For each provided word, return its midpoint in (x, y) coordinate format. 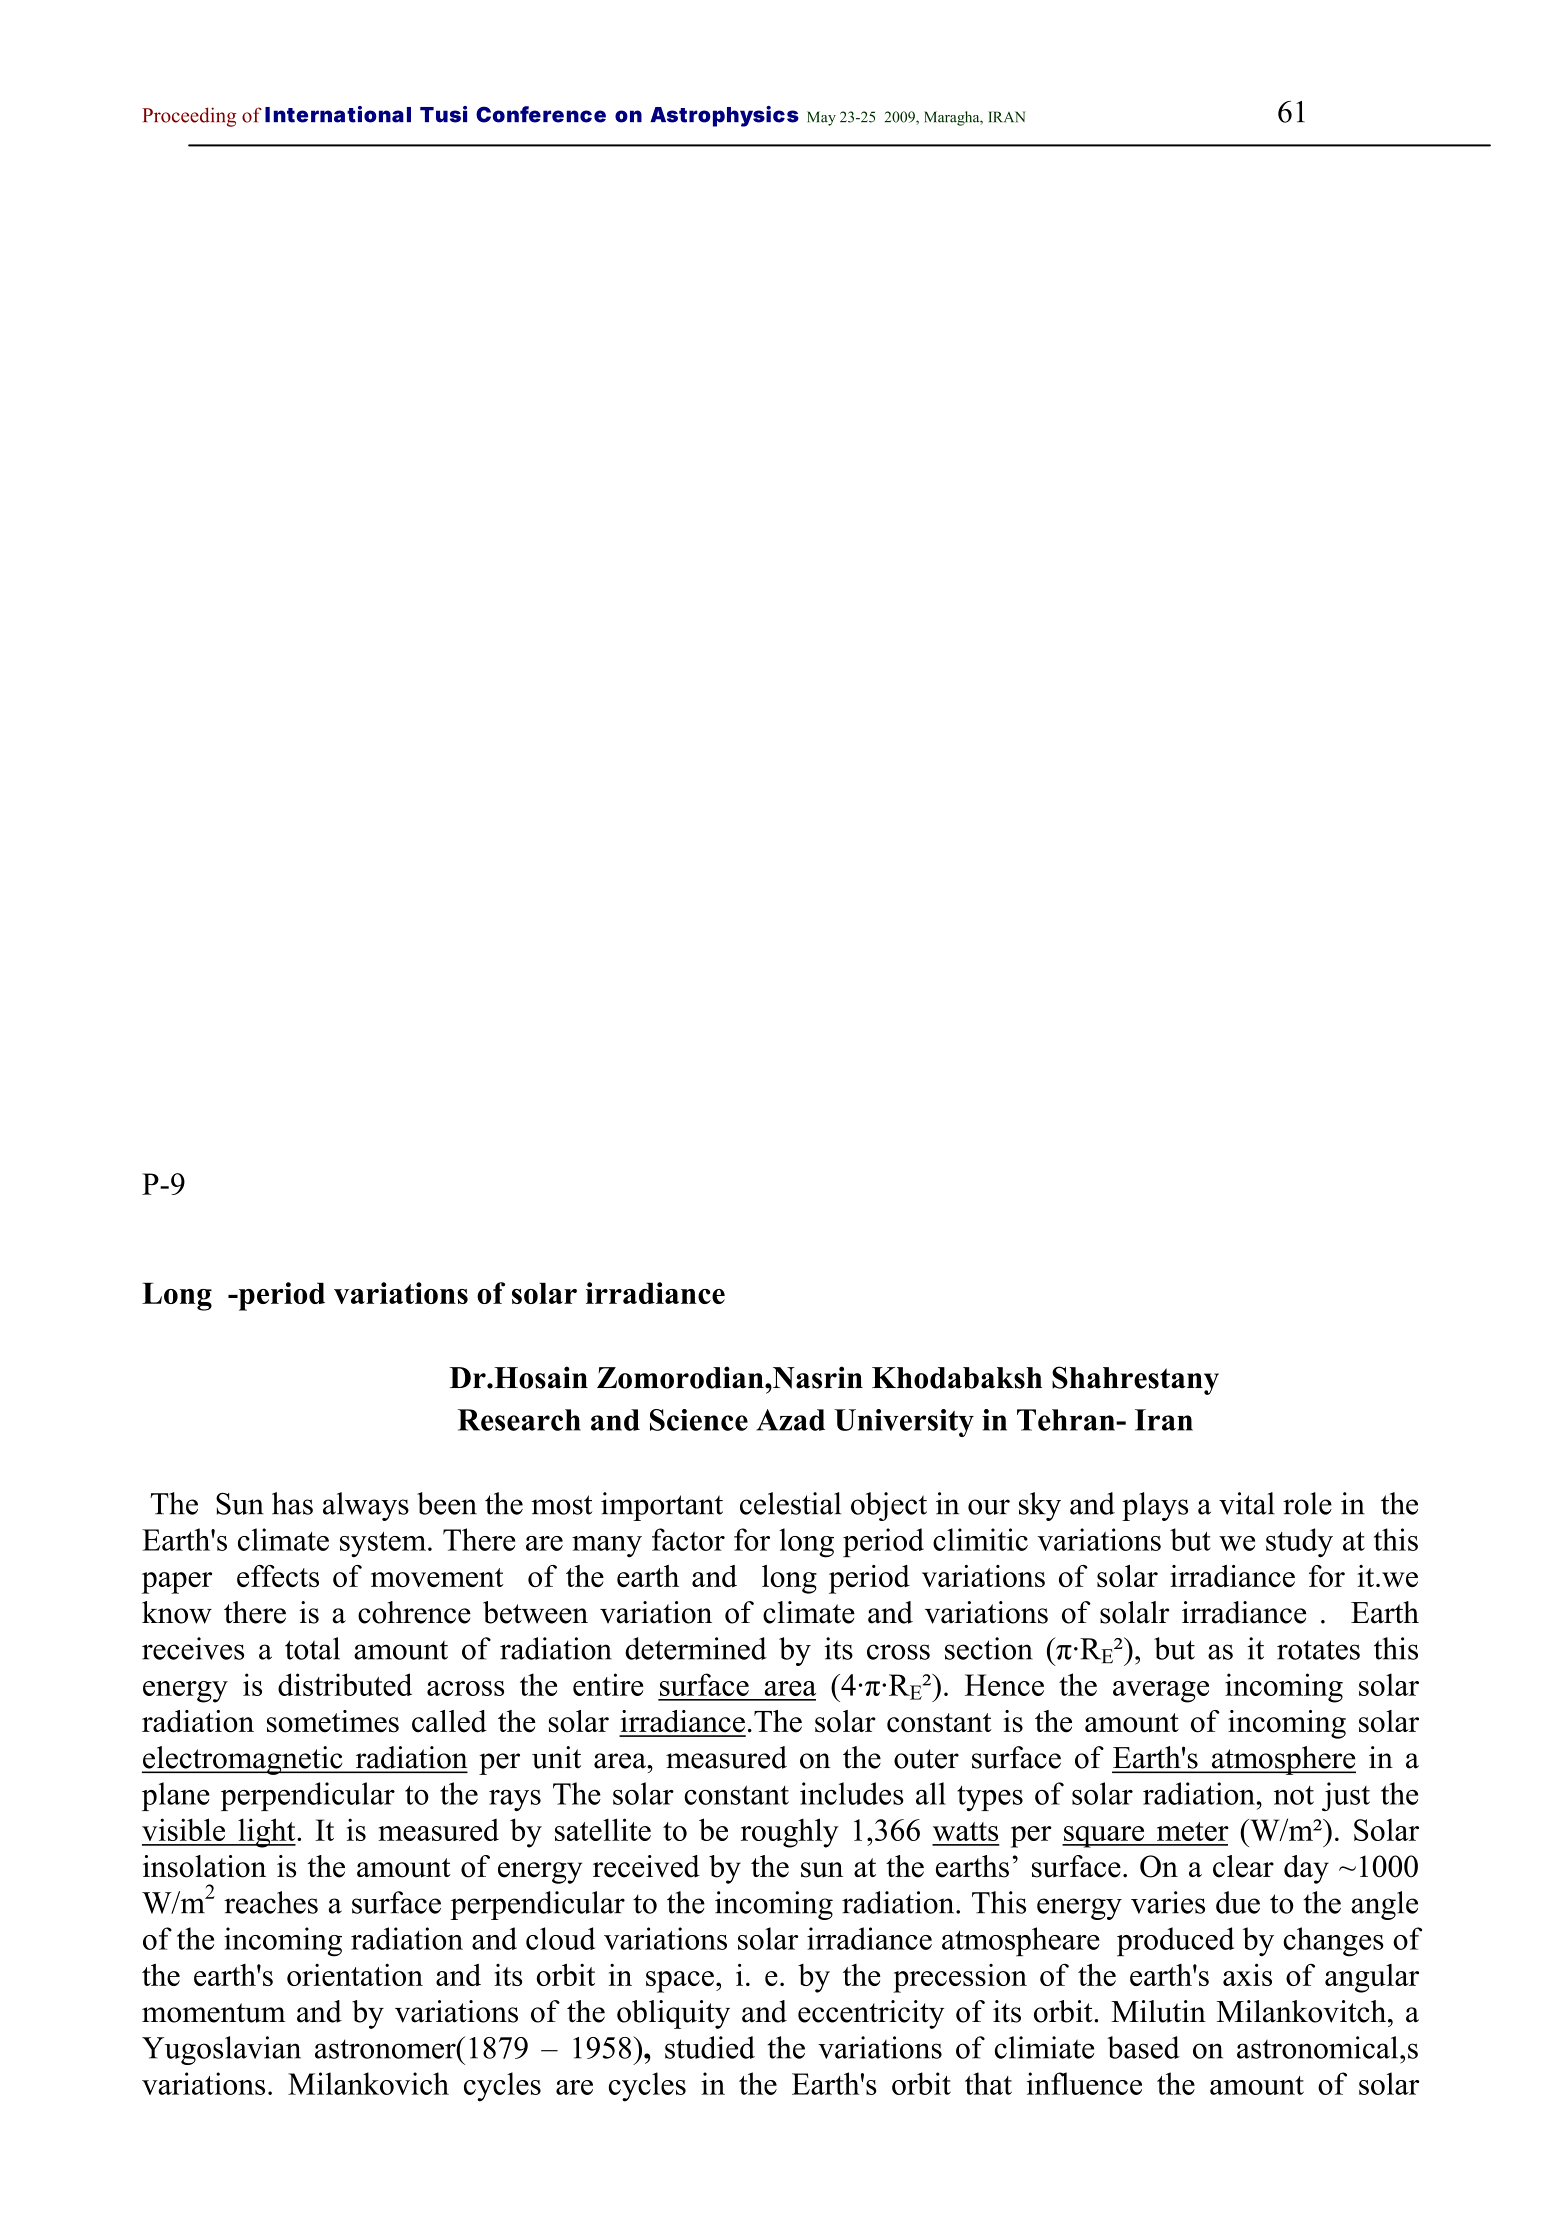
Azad (790, 1420)
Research (519, 1420)
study (1299, 1543)
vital (1247, 1503)
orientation (355, 1975)
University (904, 1423)
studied (710, 2047)
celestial (790, 1503)
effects (278, 1576)
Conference (541, 114)
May (821, 118)
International (338, 114)
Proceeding (189, 117)
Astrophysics (724, 116)
